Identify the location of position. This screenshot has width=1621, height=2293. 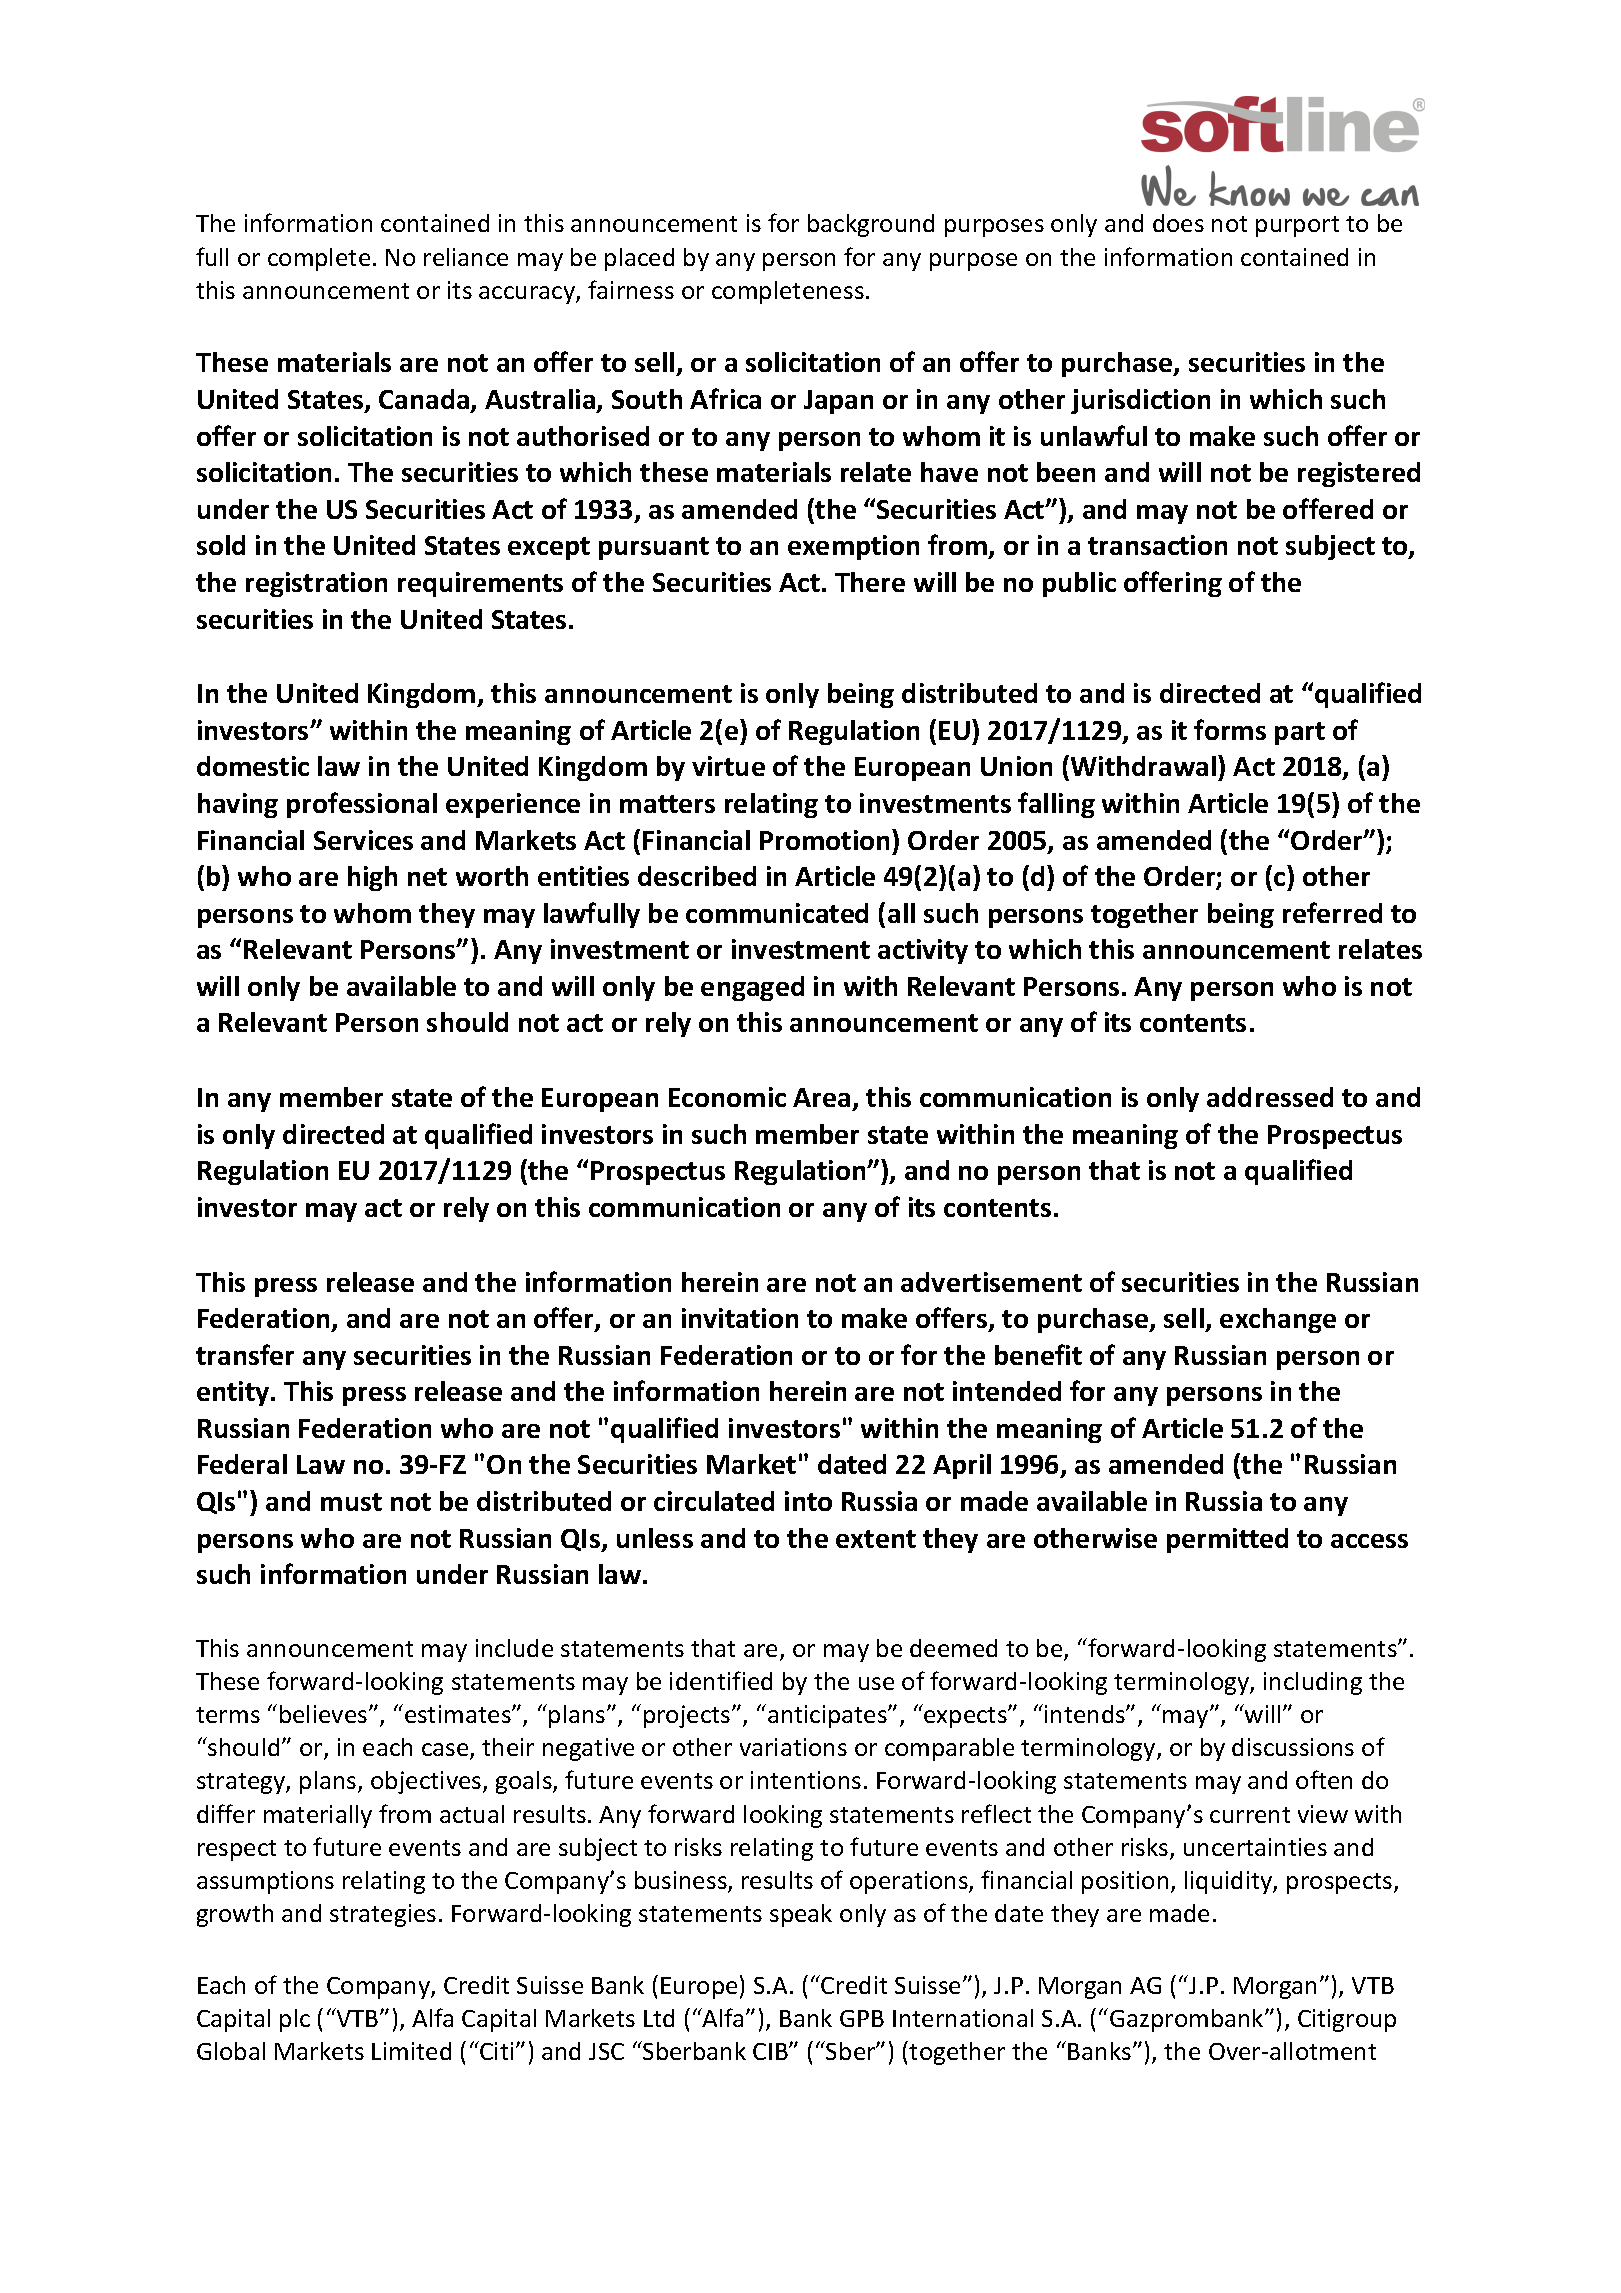
(1125, 1882).
